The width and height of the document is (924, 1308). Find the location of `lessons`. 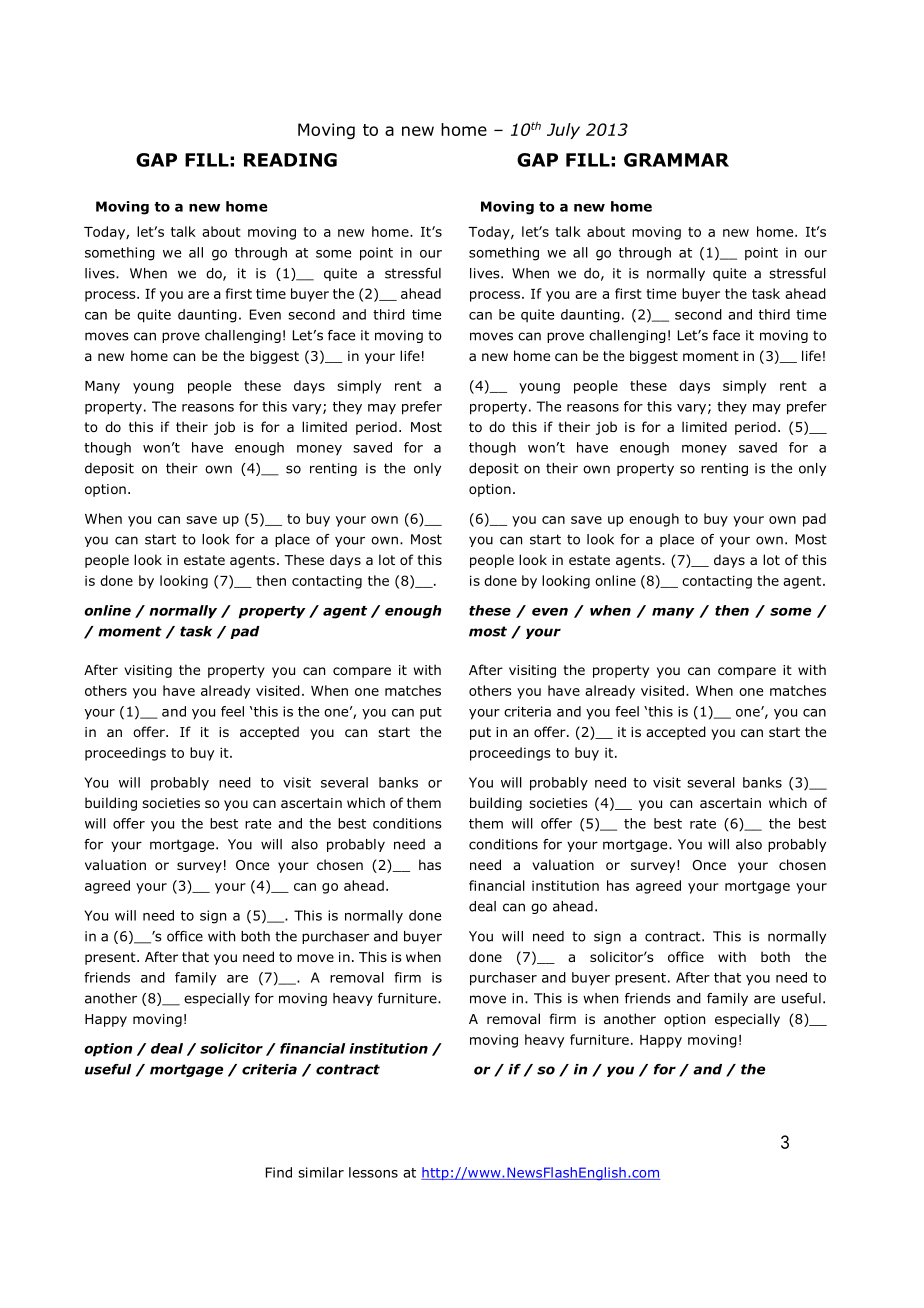

lessons is located at coordinates (373, 1172).
